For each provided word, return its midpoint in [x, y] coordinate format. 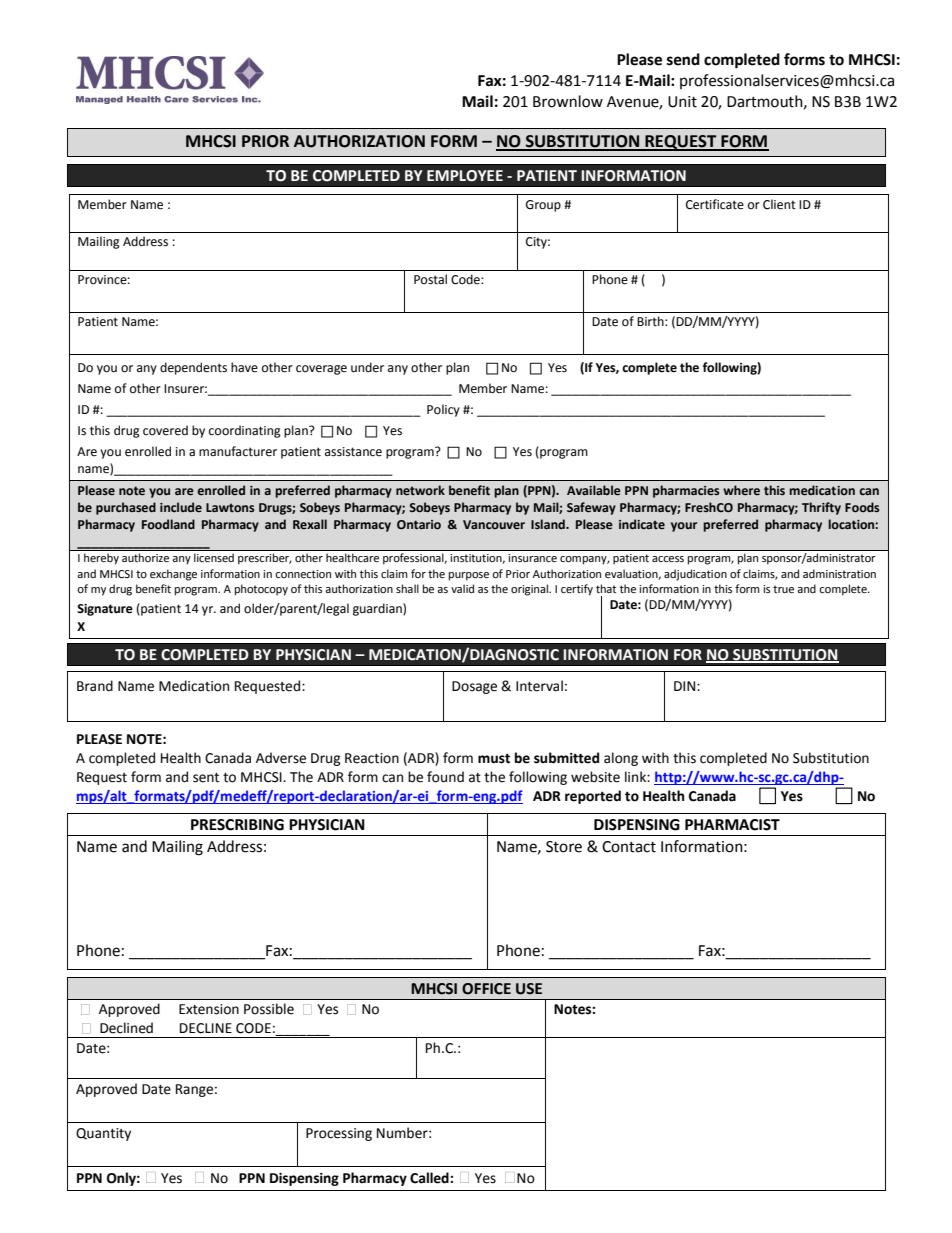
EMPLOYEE [465, 176]
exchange [173, 575]
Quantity [103, 1134]
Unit [682, 102]
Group [543, 206]
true [783, 589]
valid [462, 588]
